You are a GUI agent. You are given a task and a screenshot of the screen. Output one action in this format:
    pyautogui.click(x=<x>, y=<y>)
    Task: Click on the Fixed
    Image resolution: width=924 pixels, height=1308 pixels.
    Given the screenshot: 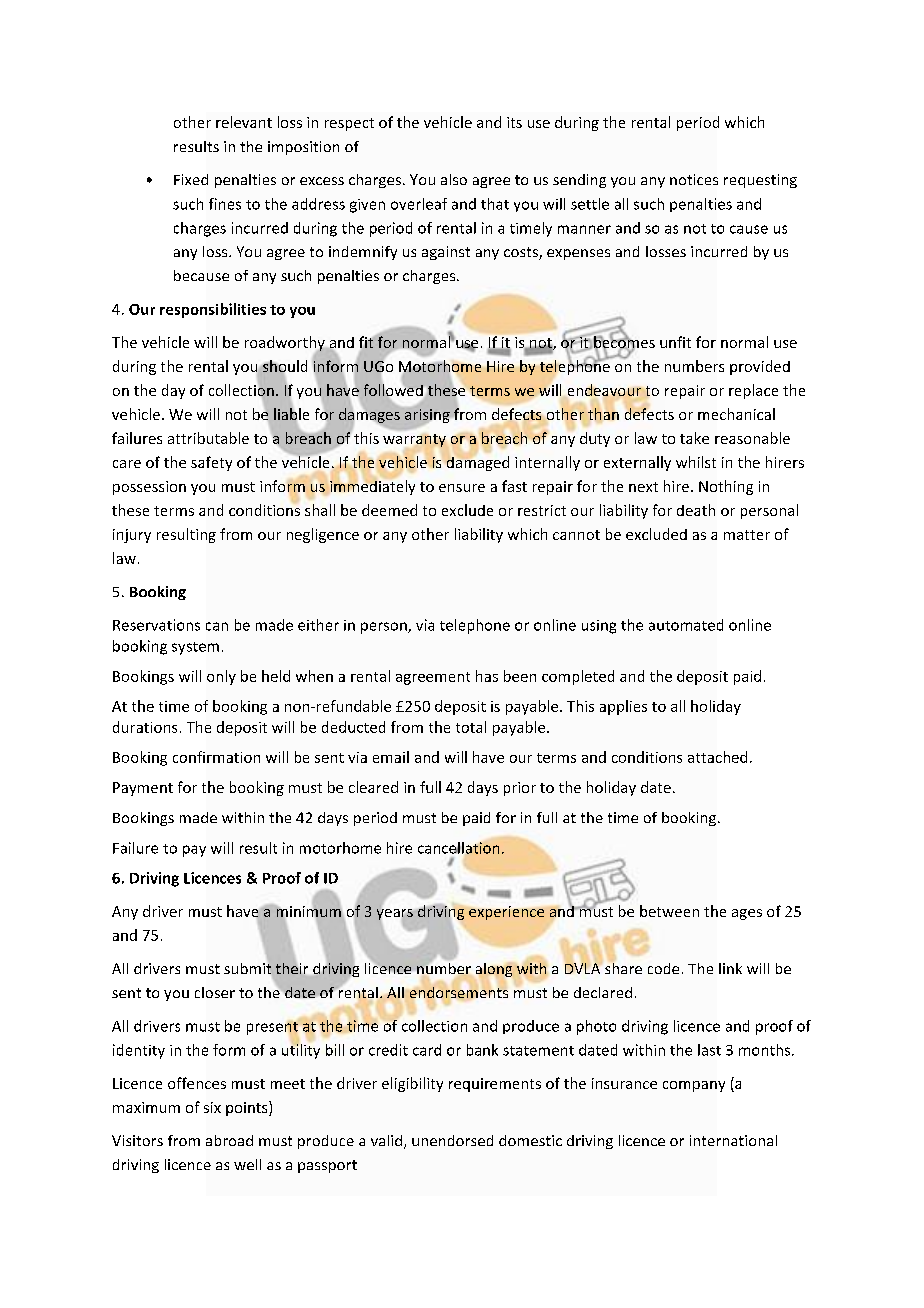 What is the action you would take?
    pyautogui.click(x=191, y=179)
